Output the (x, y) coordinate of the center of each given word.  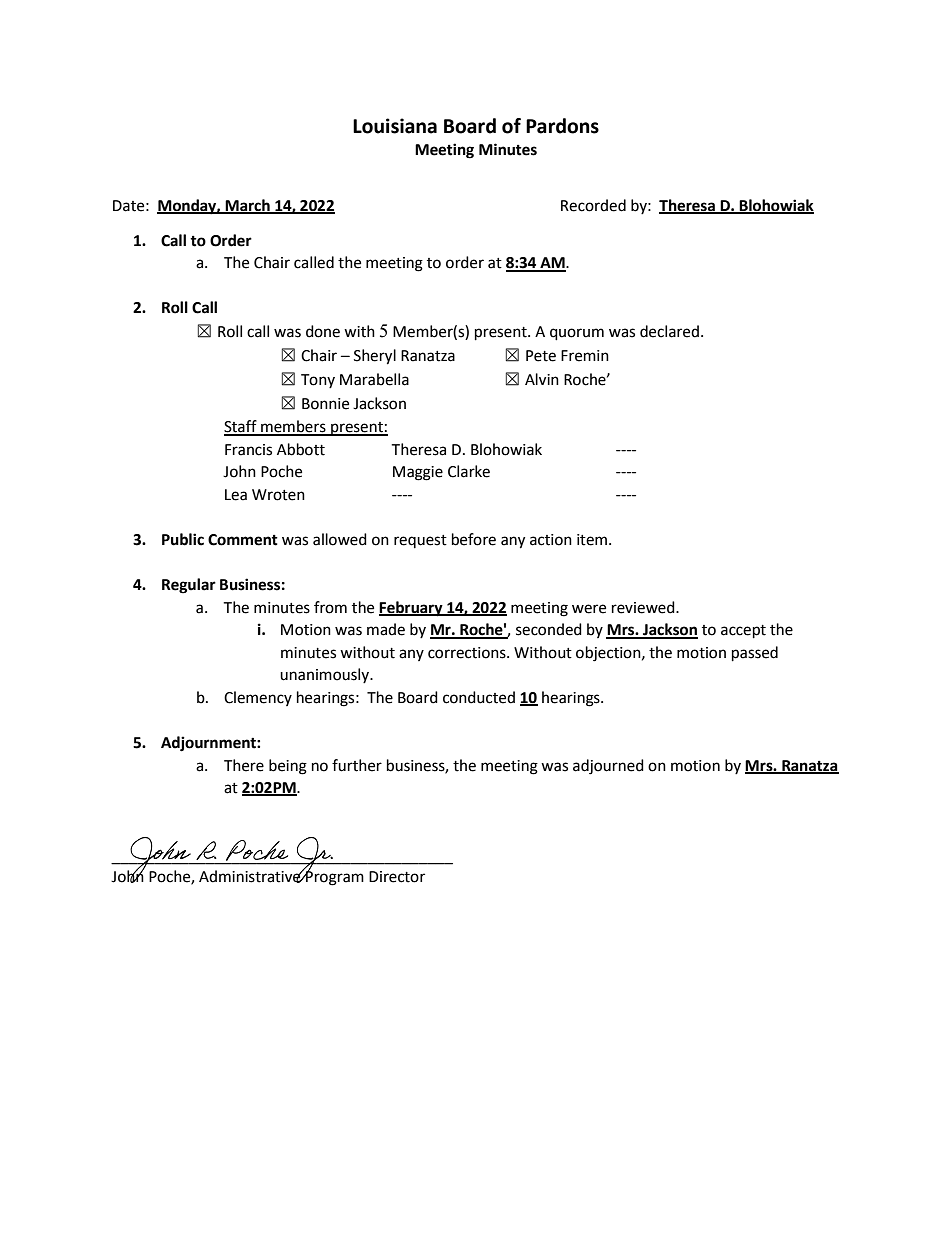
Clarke (469, 471)
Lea (236, 495)
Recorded (593, 205)
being (288, 767)
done (323, 331)
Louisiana (395, 126)
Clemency (258, 698)
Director (397, 877)
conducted (479, 697)
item (592, 540)
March (247, 206)
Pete (541, 356)
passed (755, 654)
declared (669, 331)
